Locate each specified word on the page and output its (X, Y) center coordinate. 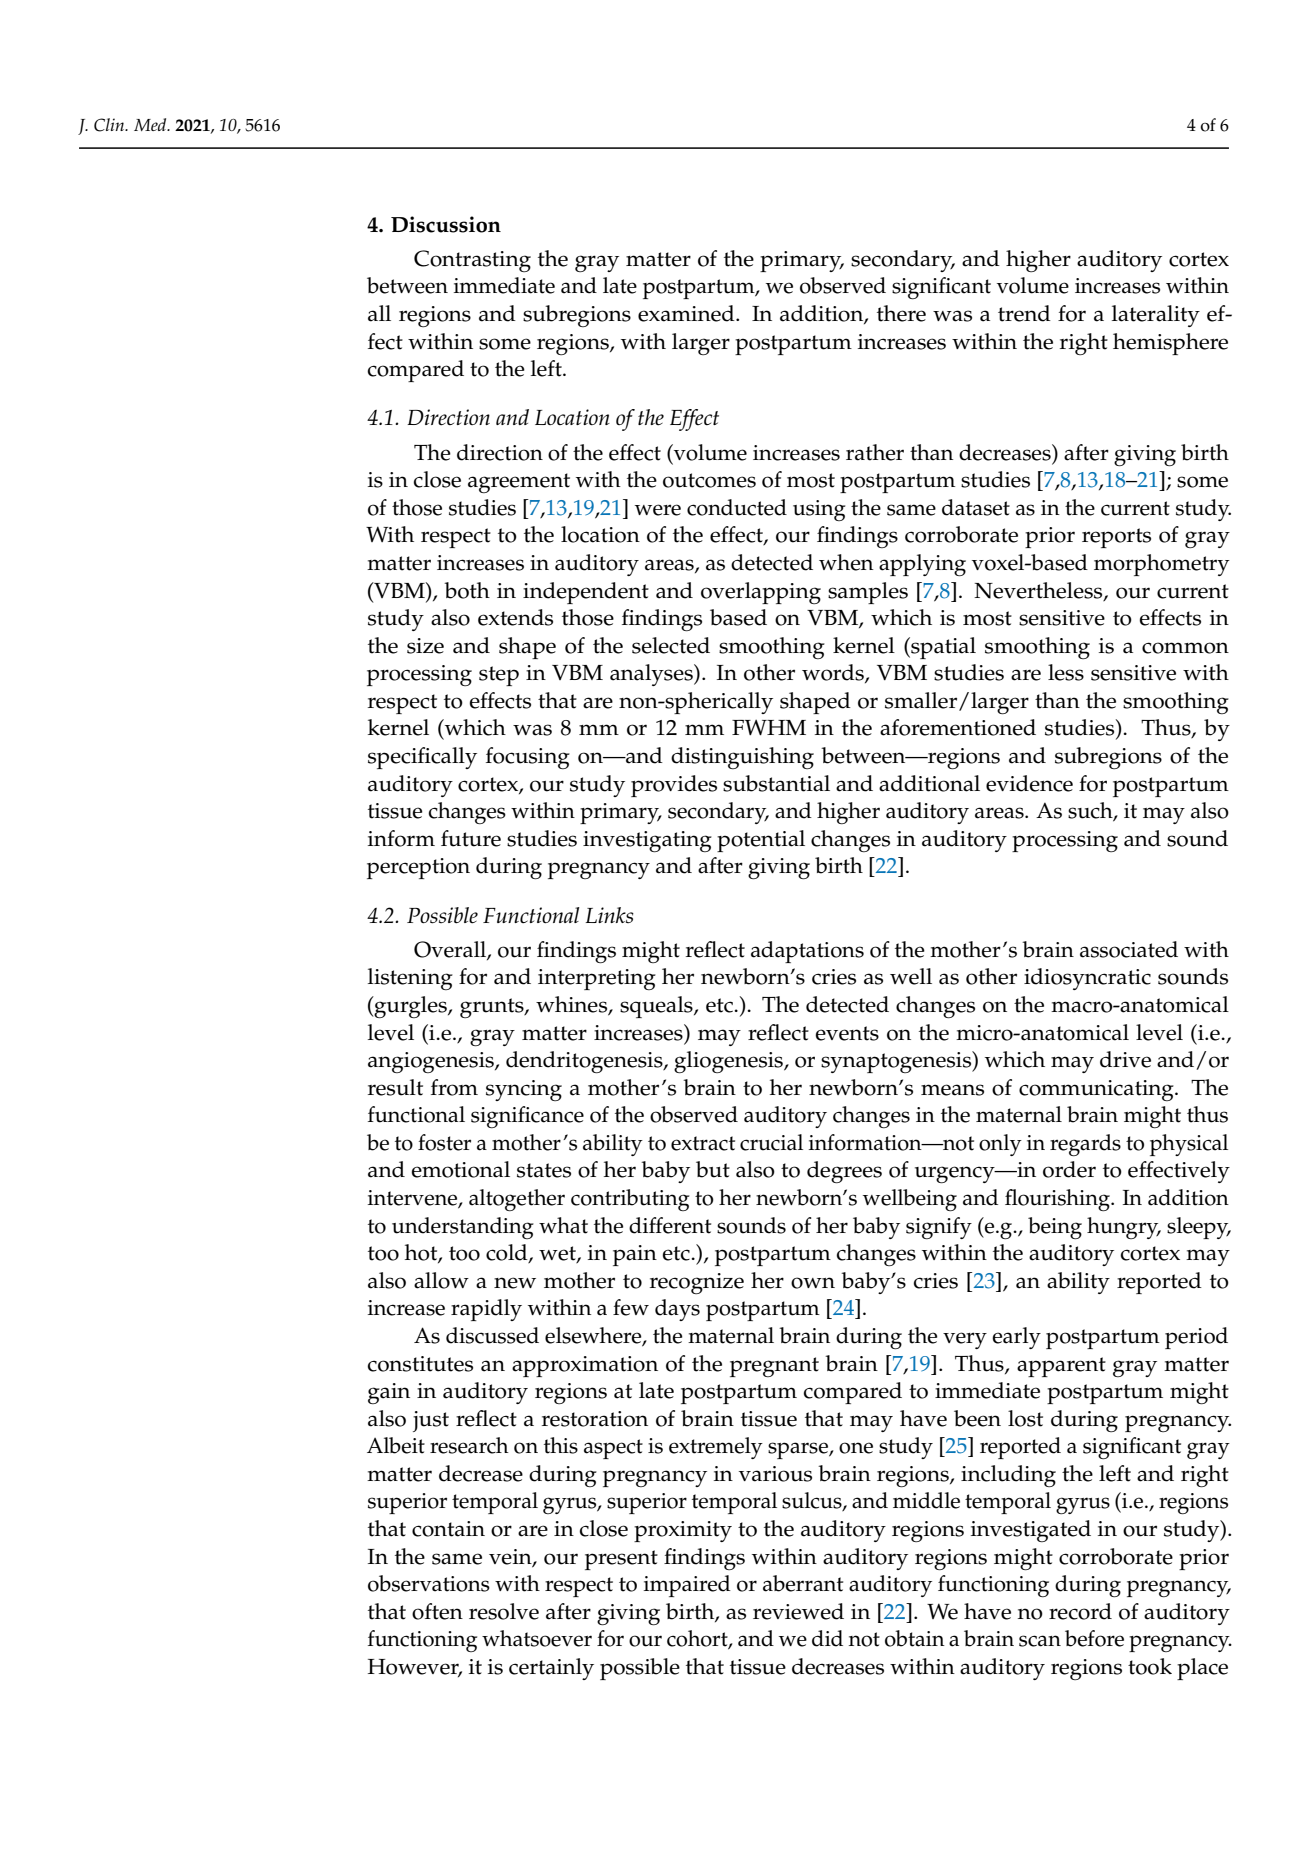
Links (610, 915)
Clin (110, 125)
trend (1024, 313)
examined (687, 313)
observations (429, 1583)
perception (418, 868)
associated (1129, 949)
